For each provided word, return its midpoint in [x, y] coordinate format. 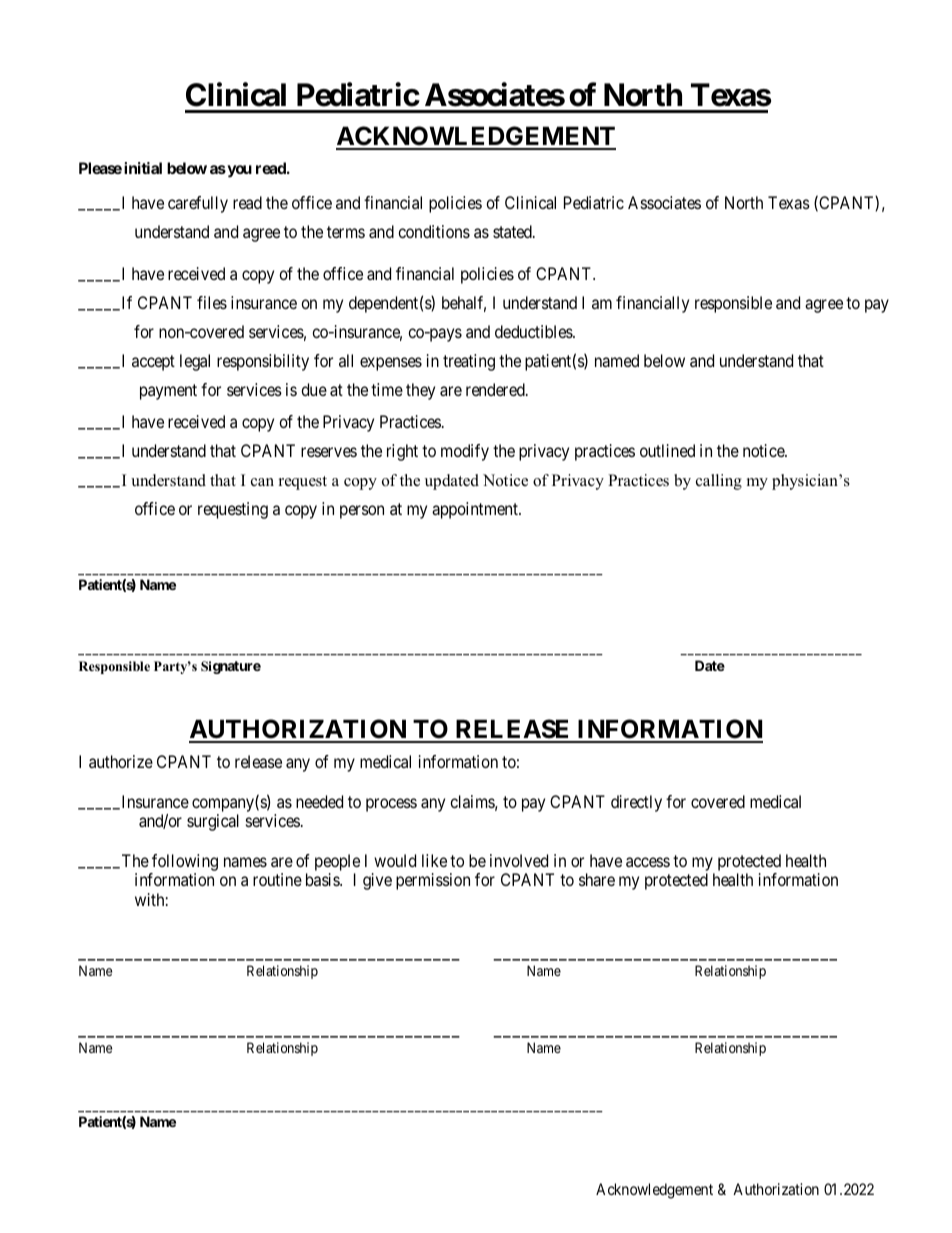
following [185, 862]
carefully [198, 204]
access [648, 862]
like [434, 860]
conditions [434, 231]
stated [513, 231]
